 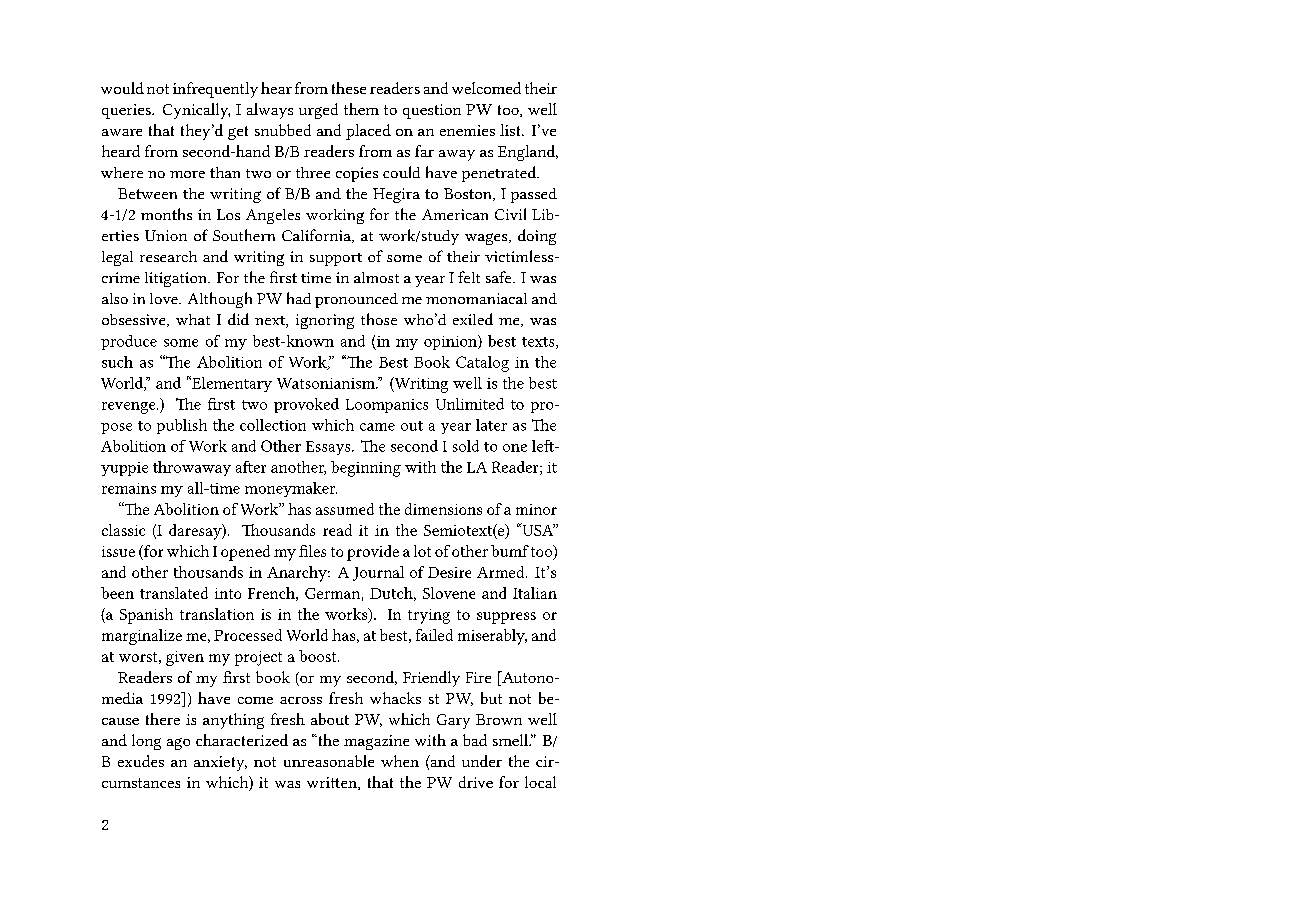 I want to click on under, so click(x=482, y=761).
